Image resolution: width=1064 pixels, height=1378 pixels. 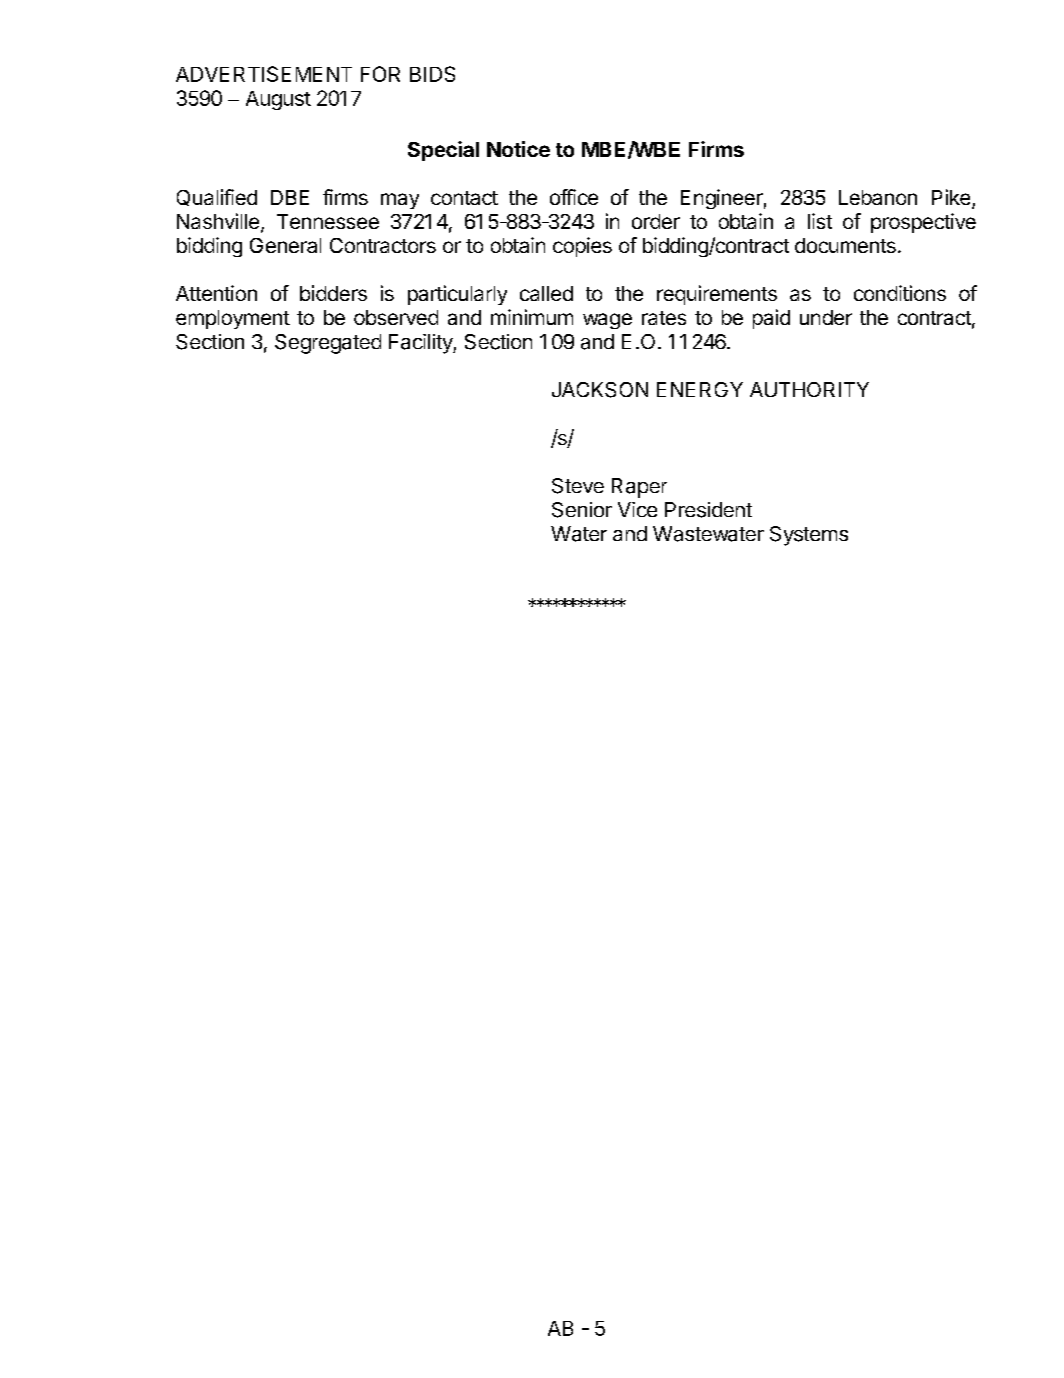 What do you see at coordinates (582, 510) in the screenshot?
I see `Senior` at bounding box center [582, 510].
